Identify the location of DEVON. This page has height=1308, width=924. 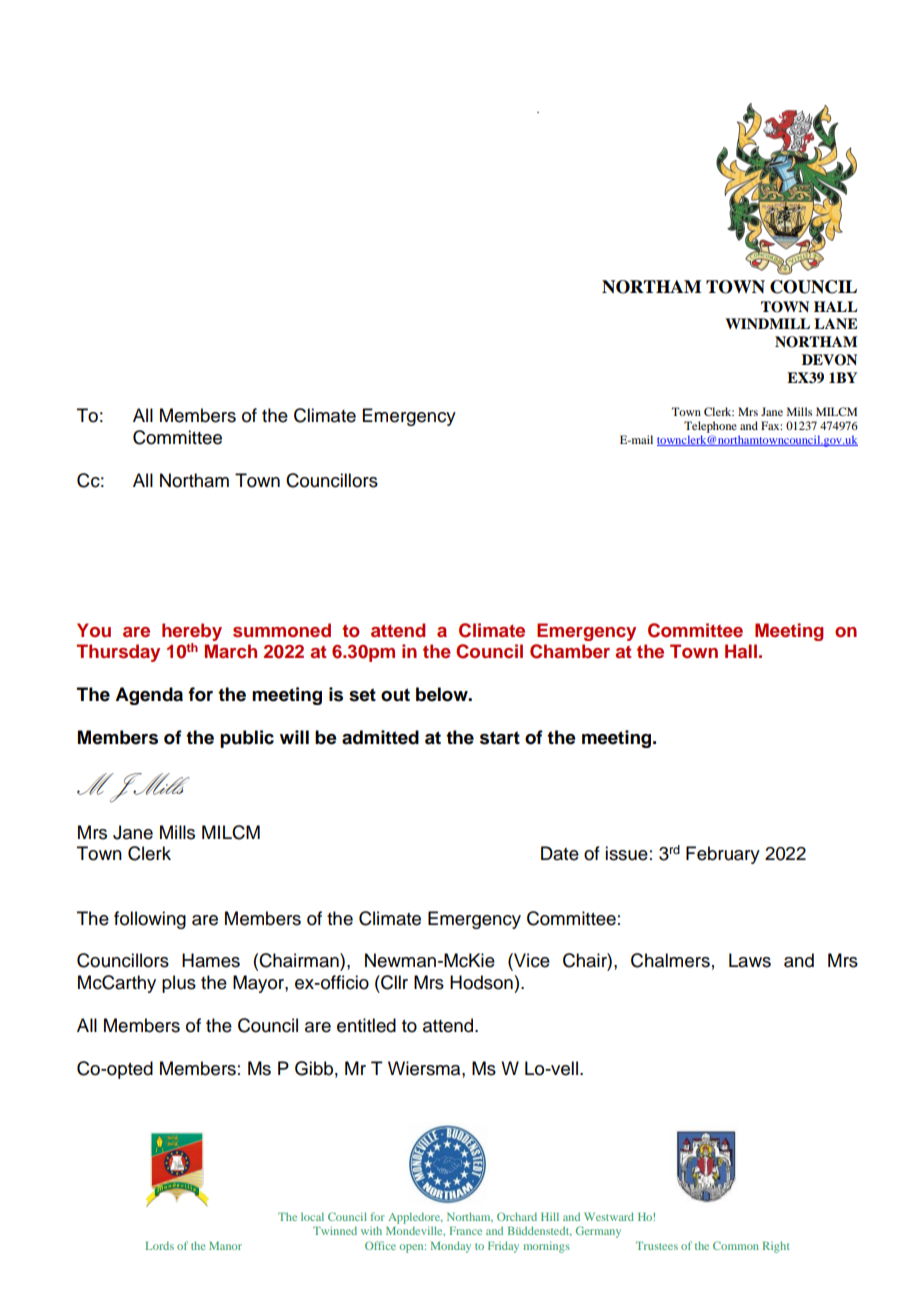
(829, 360).
